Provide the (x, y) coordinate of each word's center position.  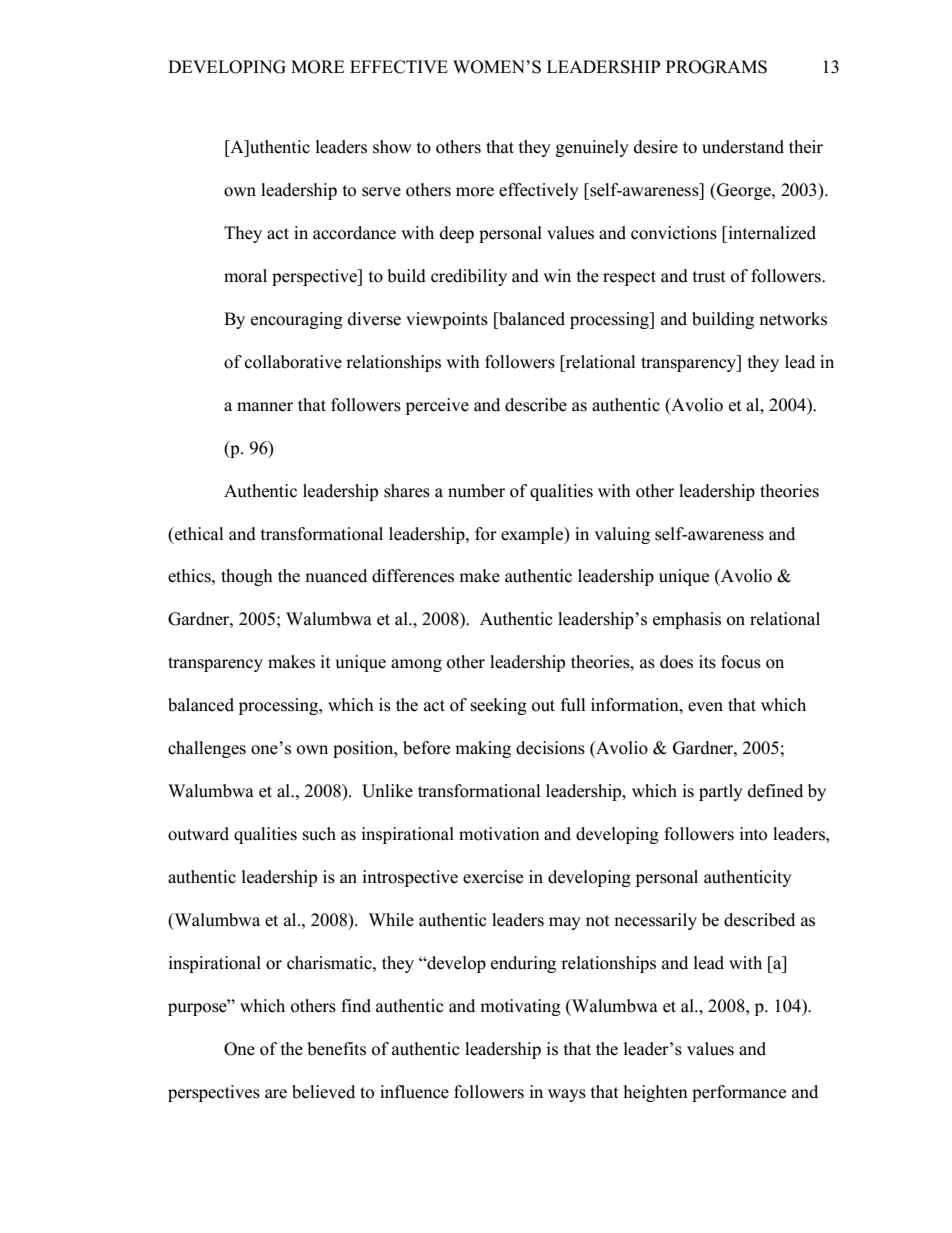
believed (323, 1092)
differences (413, 576)
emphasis (687, 620)
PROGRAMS (716, 67)
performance (739, 1093)
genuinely (592, 148)
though (247, 577)
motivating (520, 1007)
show (392, 147)
